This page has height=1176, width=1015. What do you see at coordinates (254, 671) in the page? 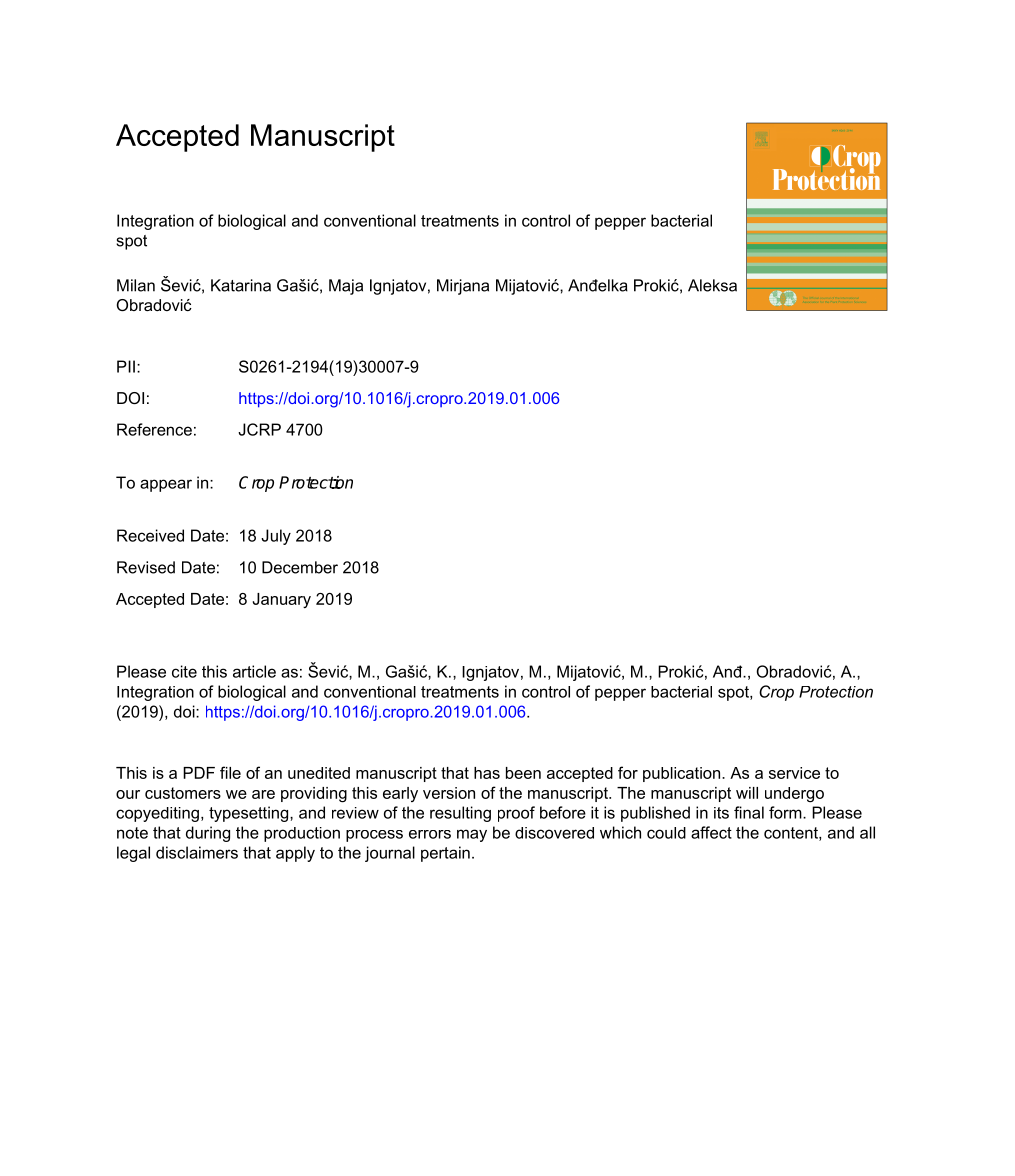
I see `article` at bounding box center [254, 671].
